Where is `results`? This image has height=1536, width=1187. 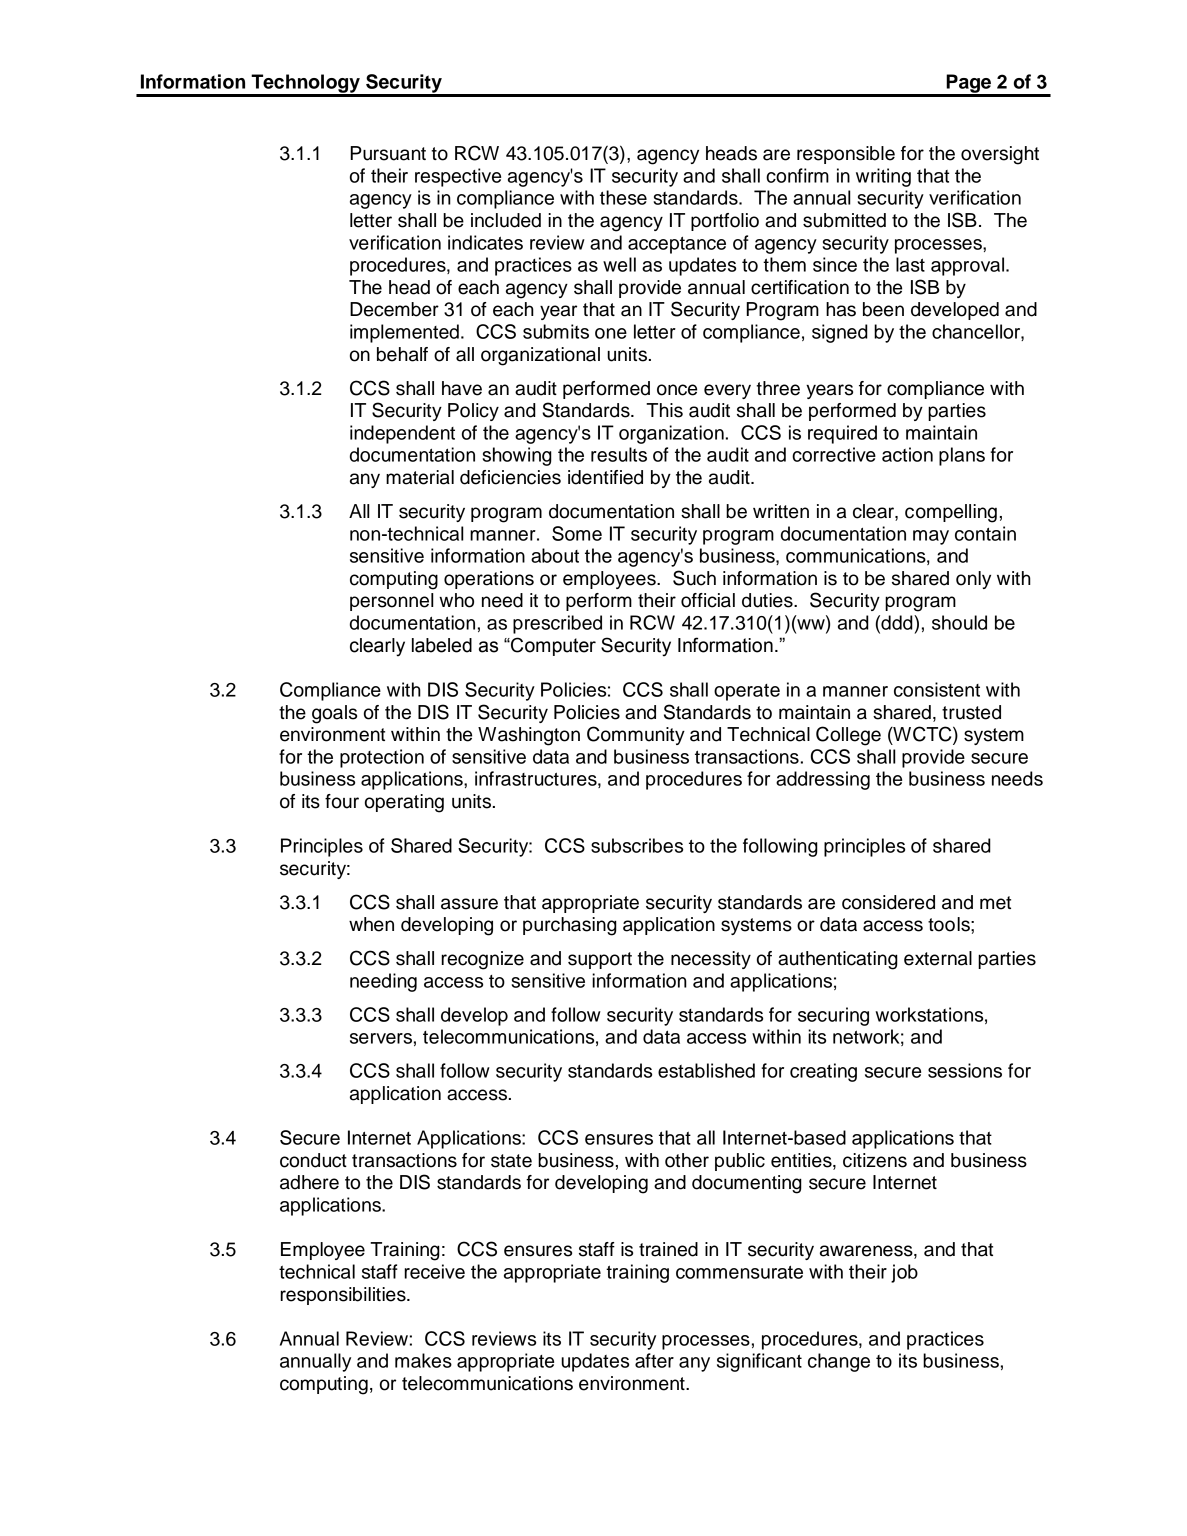
results is located at coordinates (619, 454).
